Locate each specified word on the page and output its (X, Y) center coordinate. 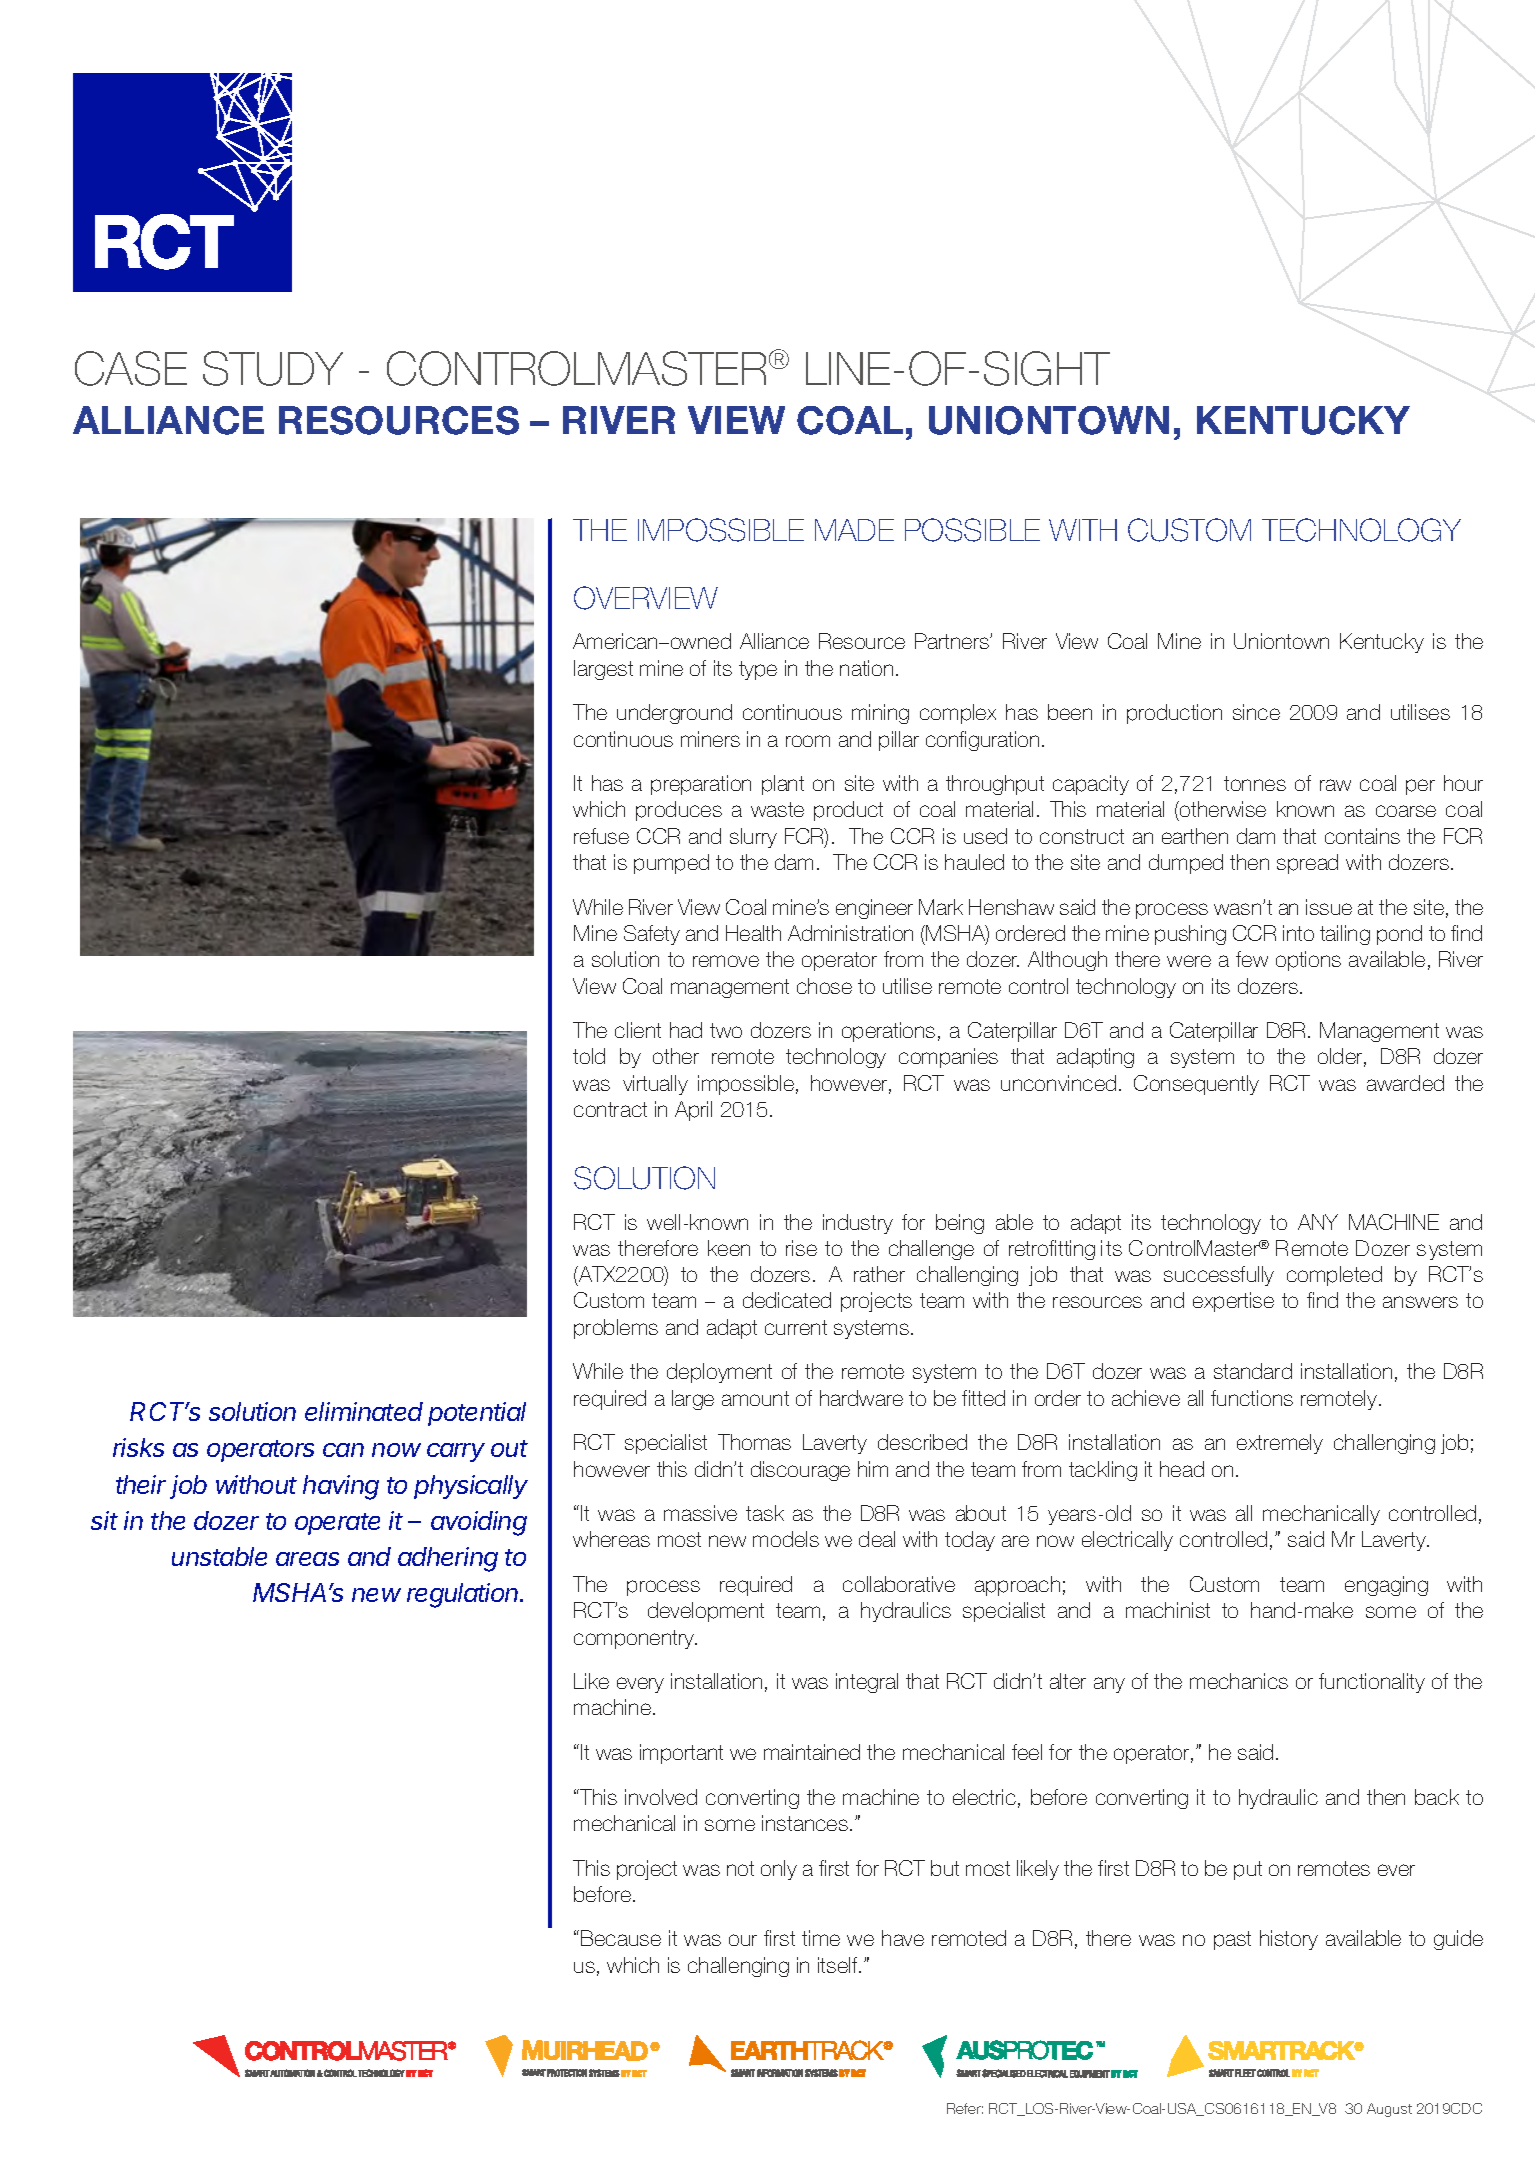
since (1256, 712)
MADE (854, 530)
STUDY (273, 368)
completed (1334, 1276)
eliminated (364, 1411)
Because (621, 1938)
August (1389, 2110)
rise (801, 1248)
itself (839, 1965)
